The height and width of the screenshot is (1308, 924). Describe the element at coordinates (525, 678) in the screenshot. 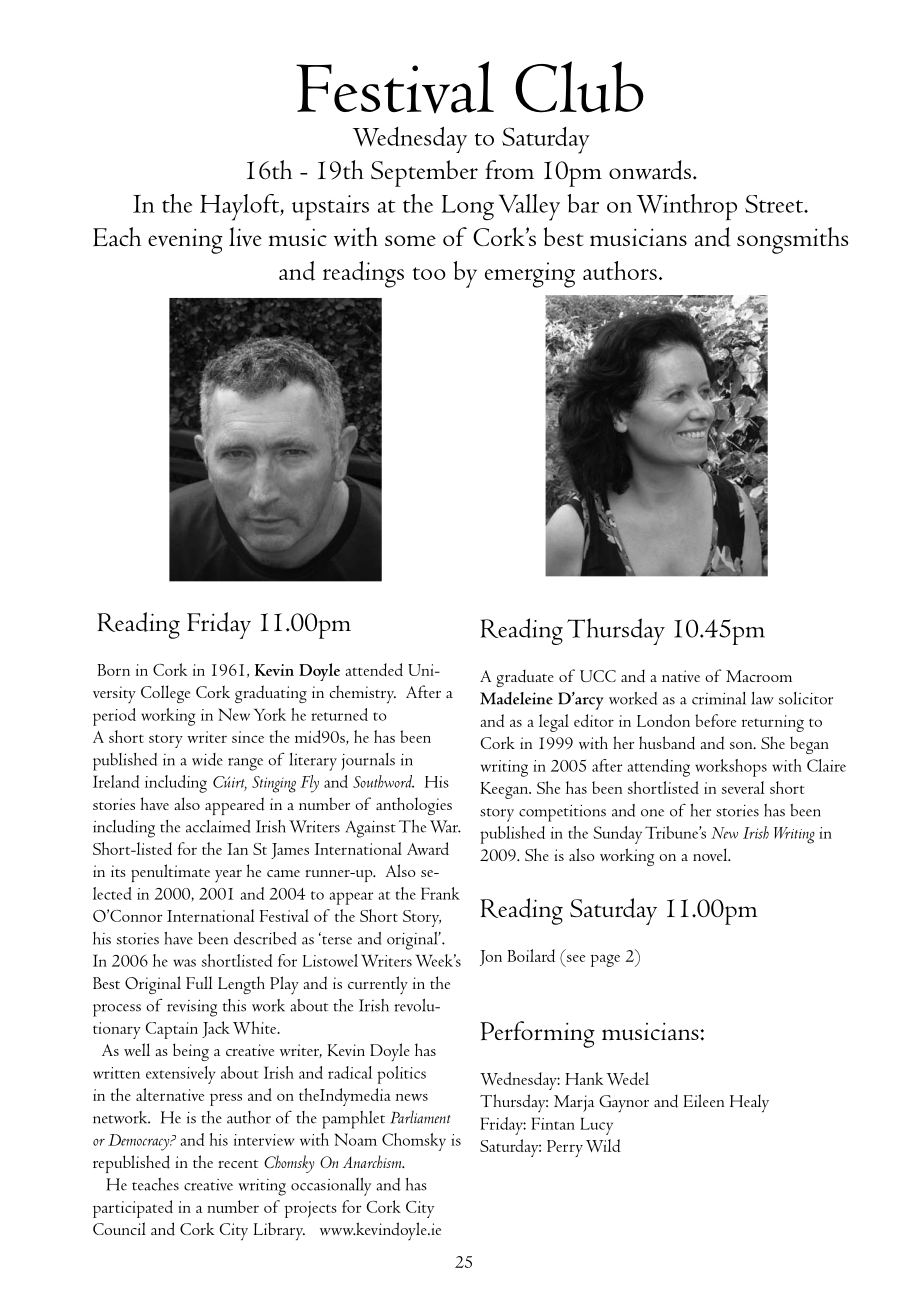

I see `graduate` at that location.
